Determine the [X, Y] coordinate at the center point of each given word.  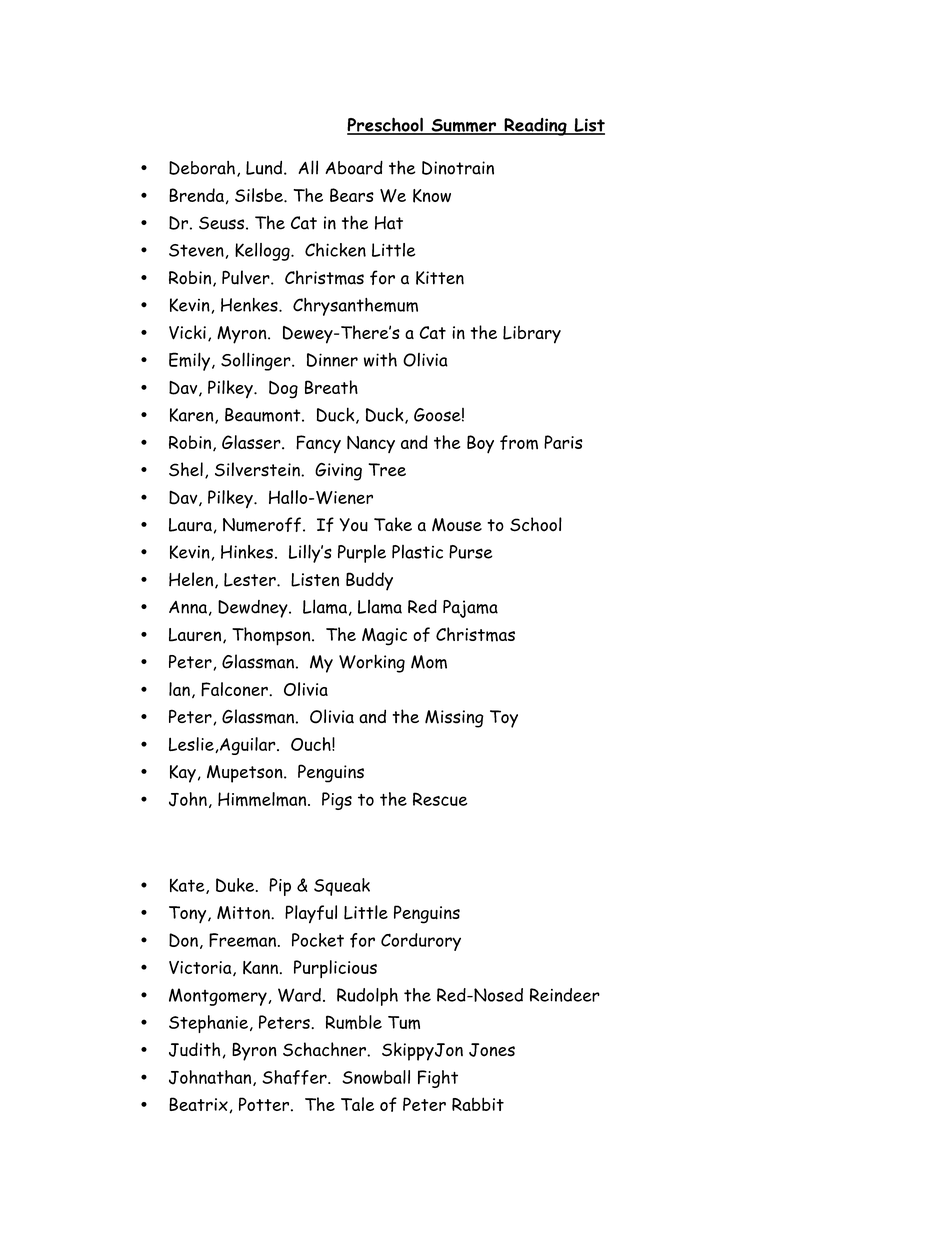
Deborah [202, 168]
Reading [535, 127]
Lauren [196, 635]
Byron [254, 1051]
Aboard [354, 167]
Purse [471, 552]
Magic [384, 637]
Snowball [376, 1077]
